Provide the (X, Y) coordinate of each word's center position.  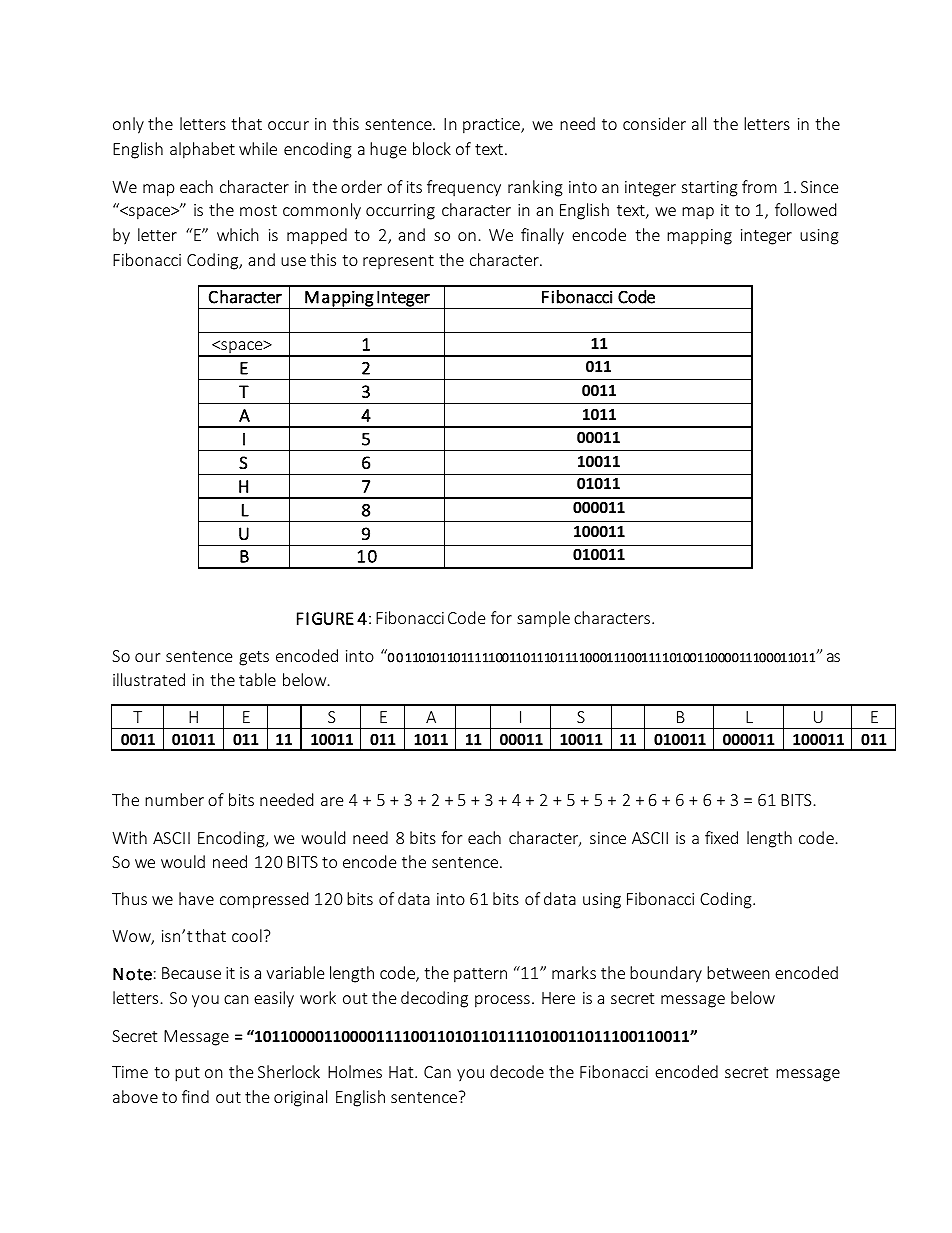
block (432, 148)
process (502, 1001)
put (187, 1074)
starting (710, 189)
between (738, 972)
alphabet (202, 150)
